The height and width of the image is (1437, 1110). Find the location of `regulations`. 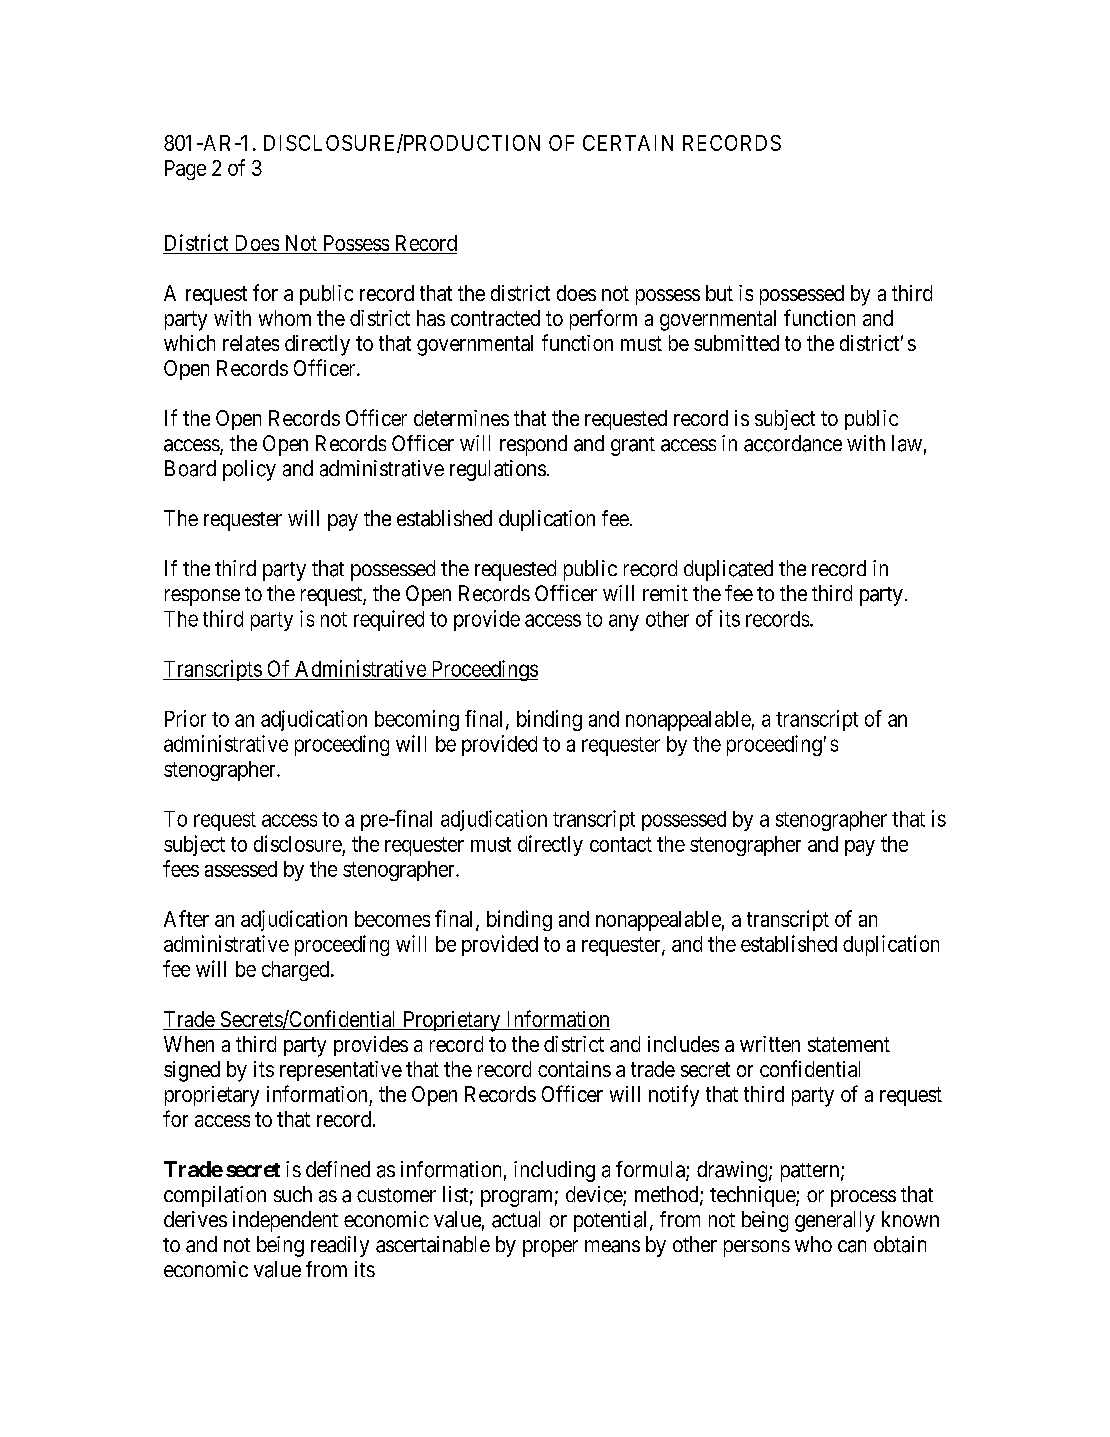

regulations is located at coordinates (498, 470).
